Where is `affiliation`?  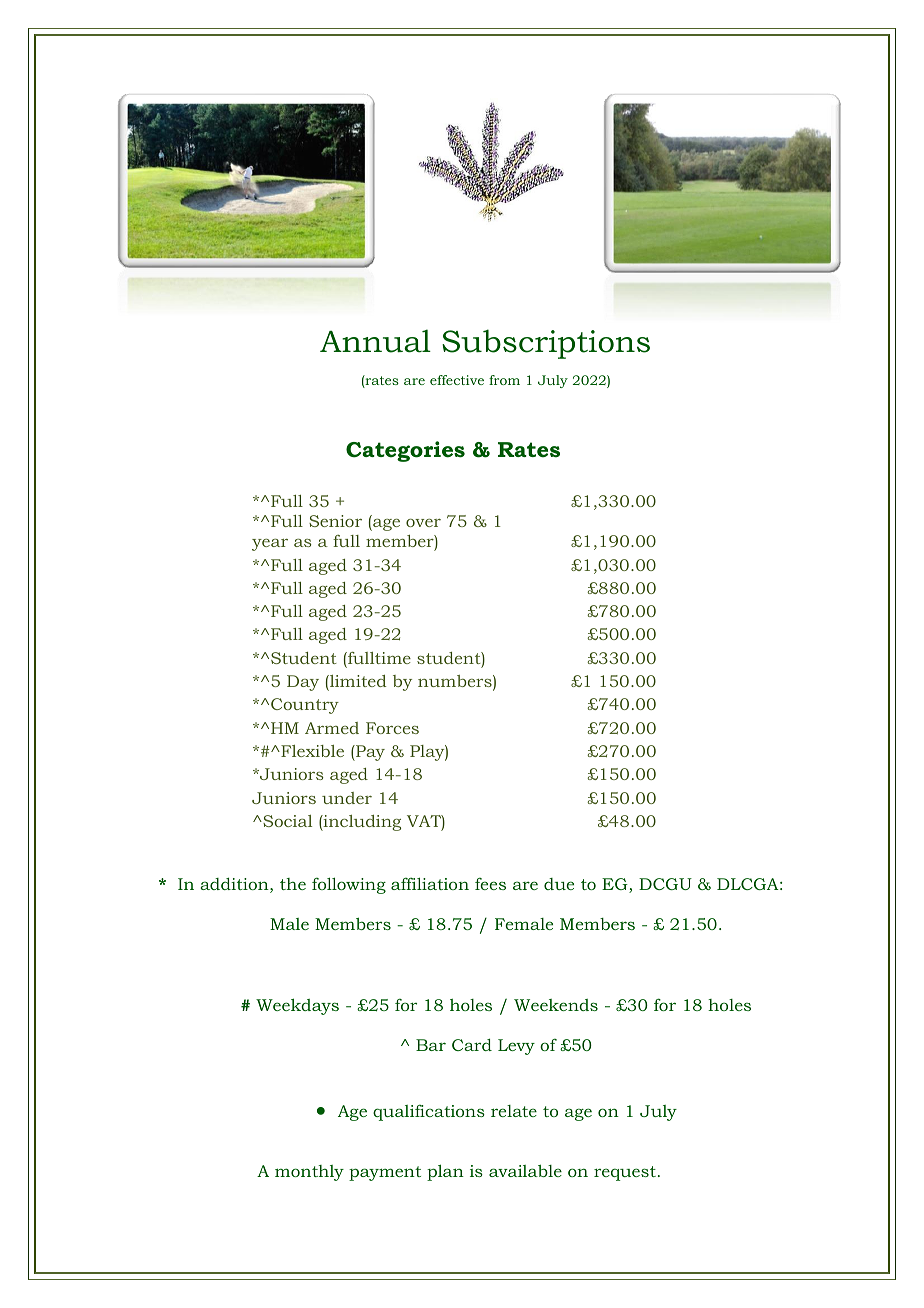
affiliation is located at coordinates (430, 883).
